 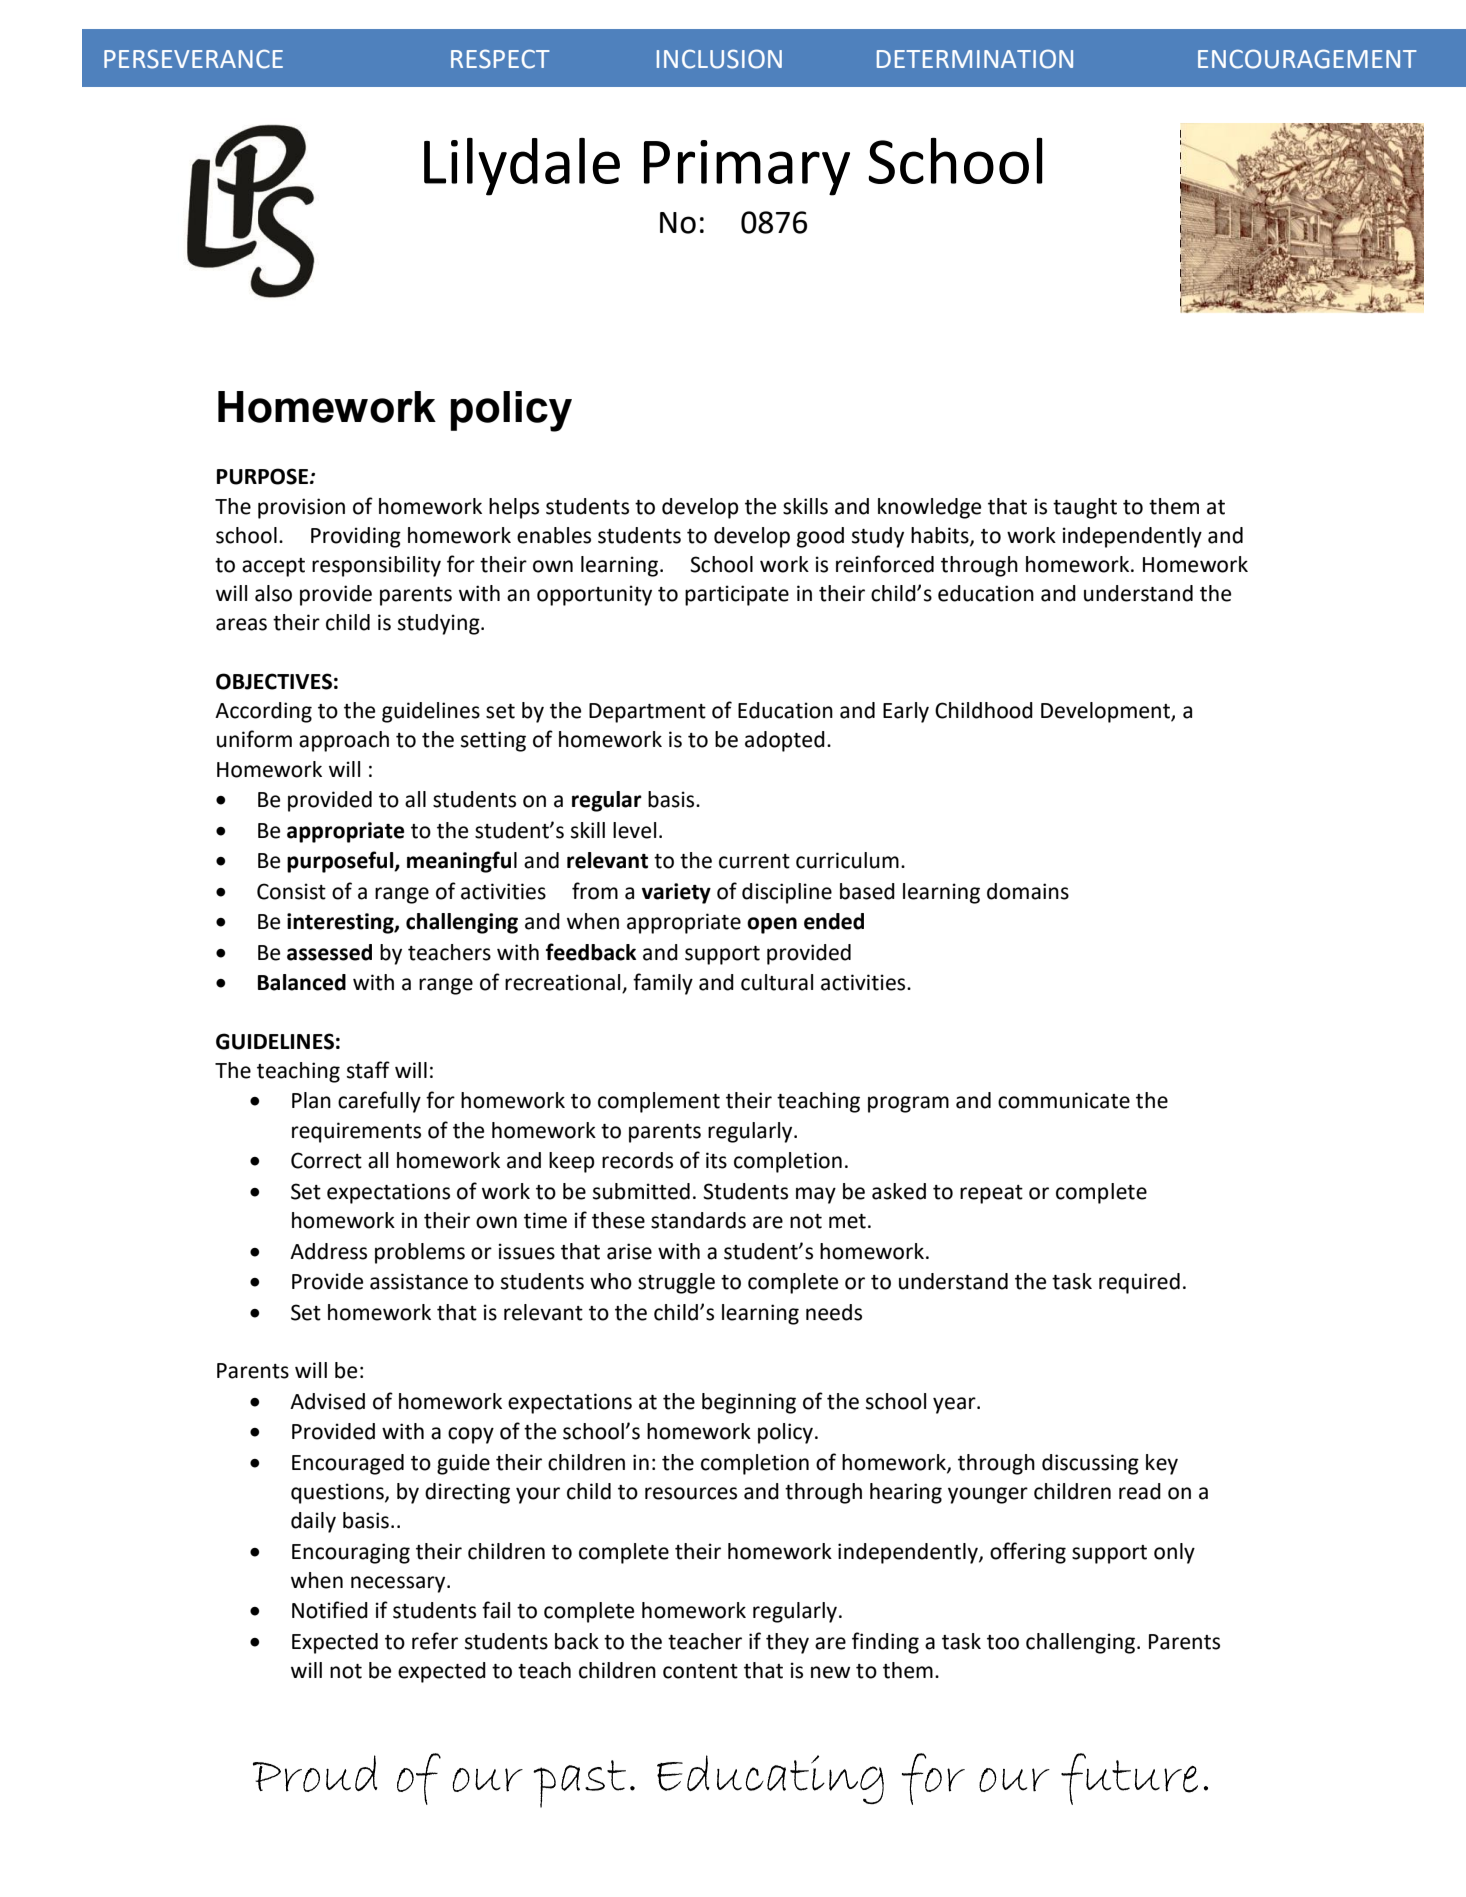 I want to click on future, so click(x=1129, y=1779).
